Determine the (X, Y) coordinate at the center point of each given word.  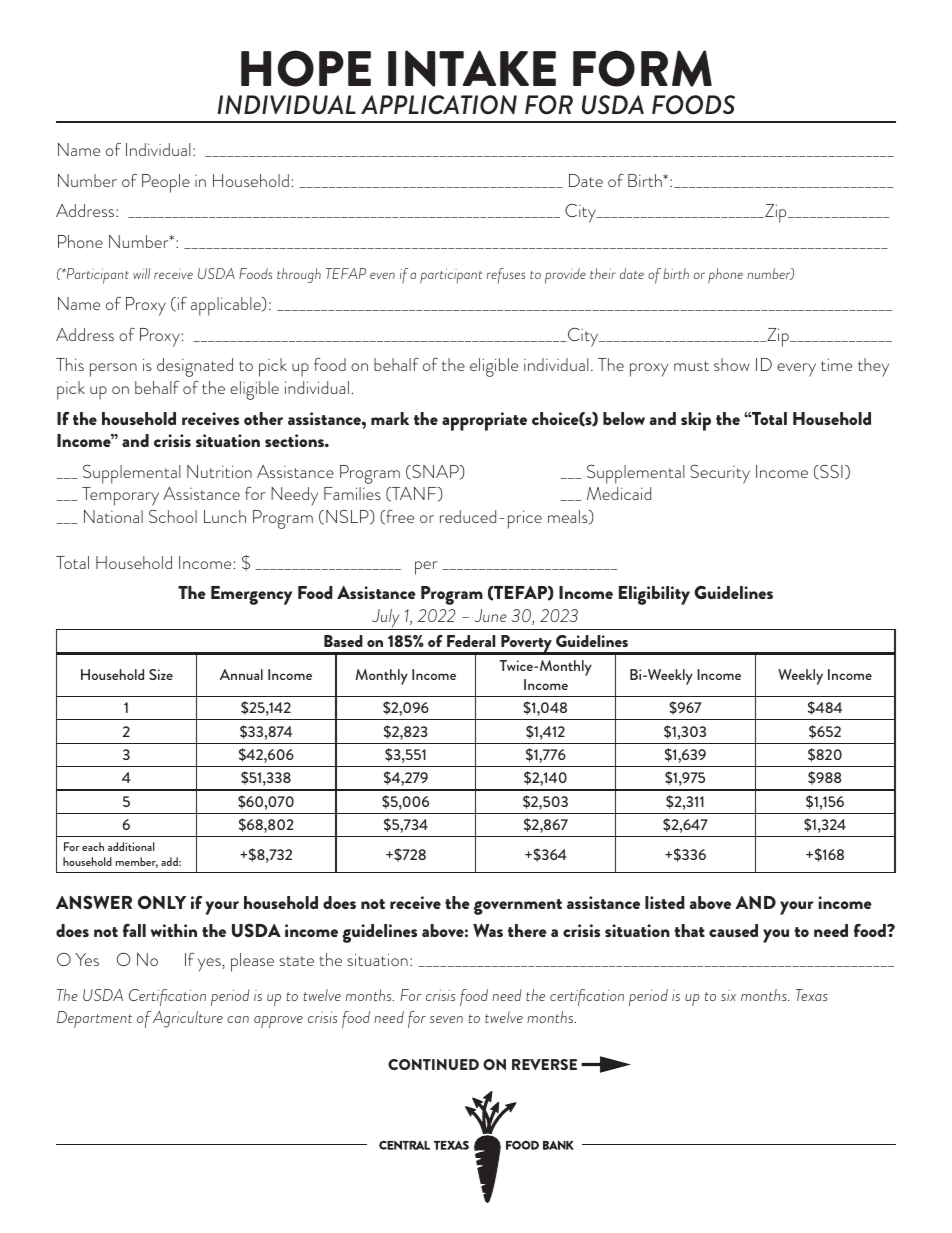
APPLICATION (439, 105)
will (141, 273)
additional (131, 846)
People (166, 183)
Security (720, 474)
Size (161, 674)
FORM (642, 68)
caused (733, 930)
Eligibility (654, 595)
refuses (506, 276)
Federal (471, 641)
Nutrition (219, 471)
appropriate (484, 421)
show (732, 364)
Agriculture (188, 1019)
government (518, 907)
